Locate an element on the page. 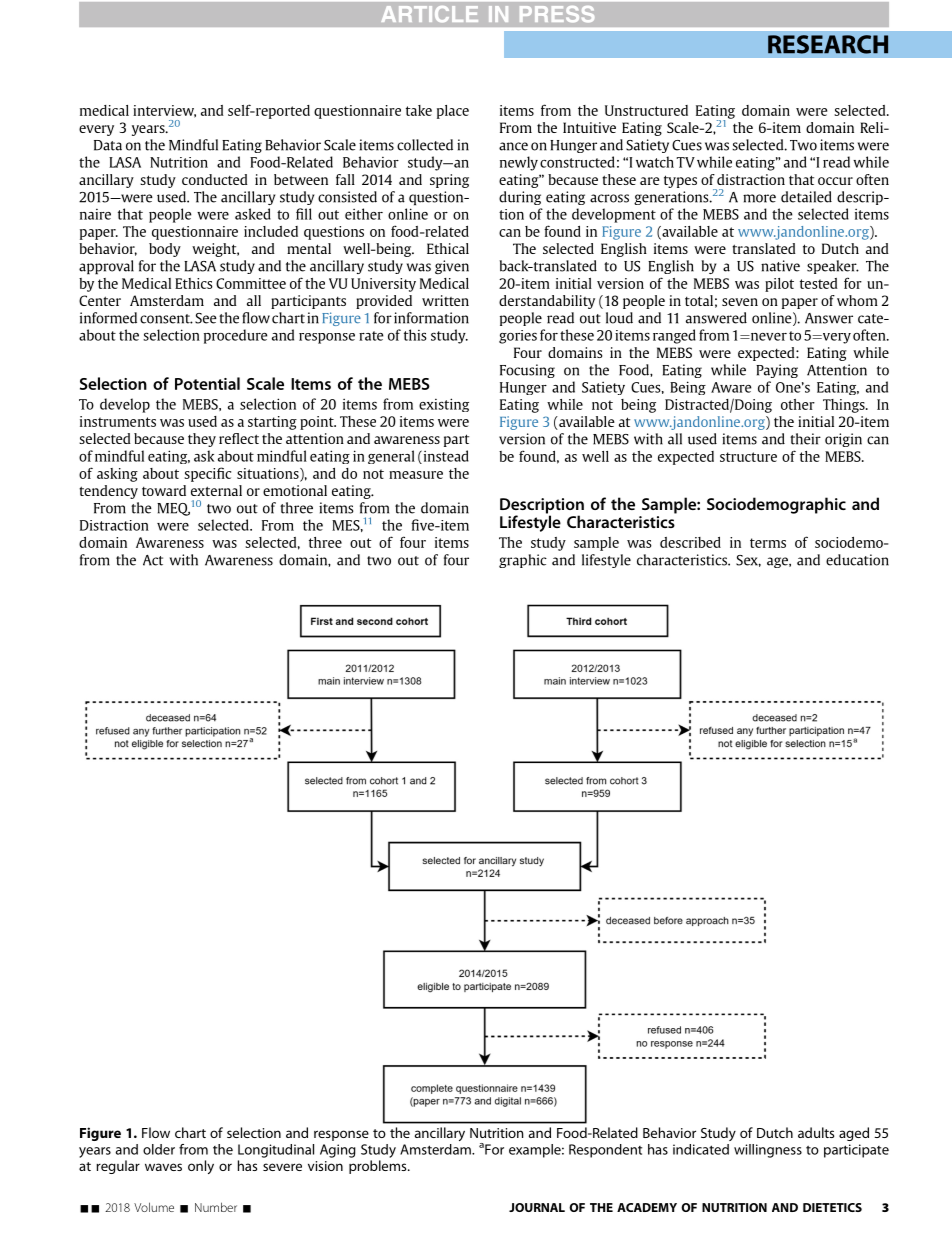 This document has height=1250, width=952. external is located at coordinates (216, 490).
